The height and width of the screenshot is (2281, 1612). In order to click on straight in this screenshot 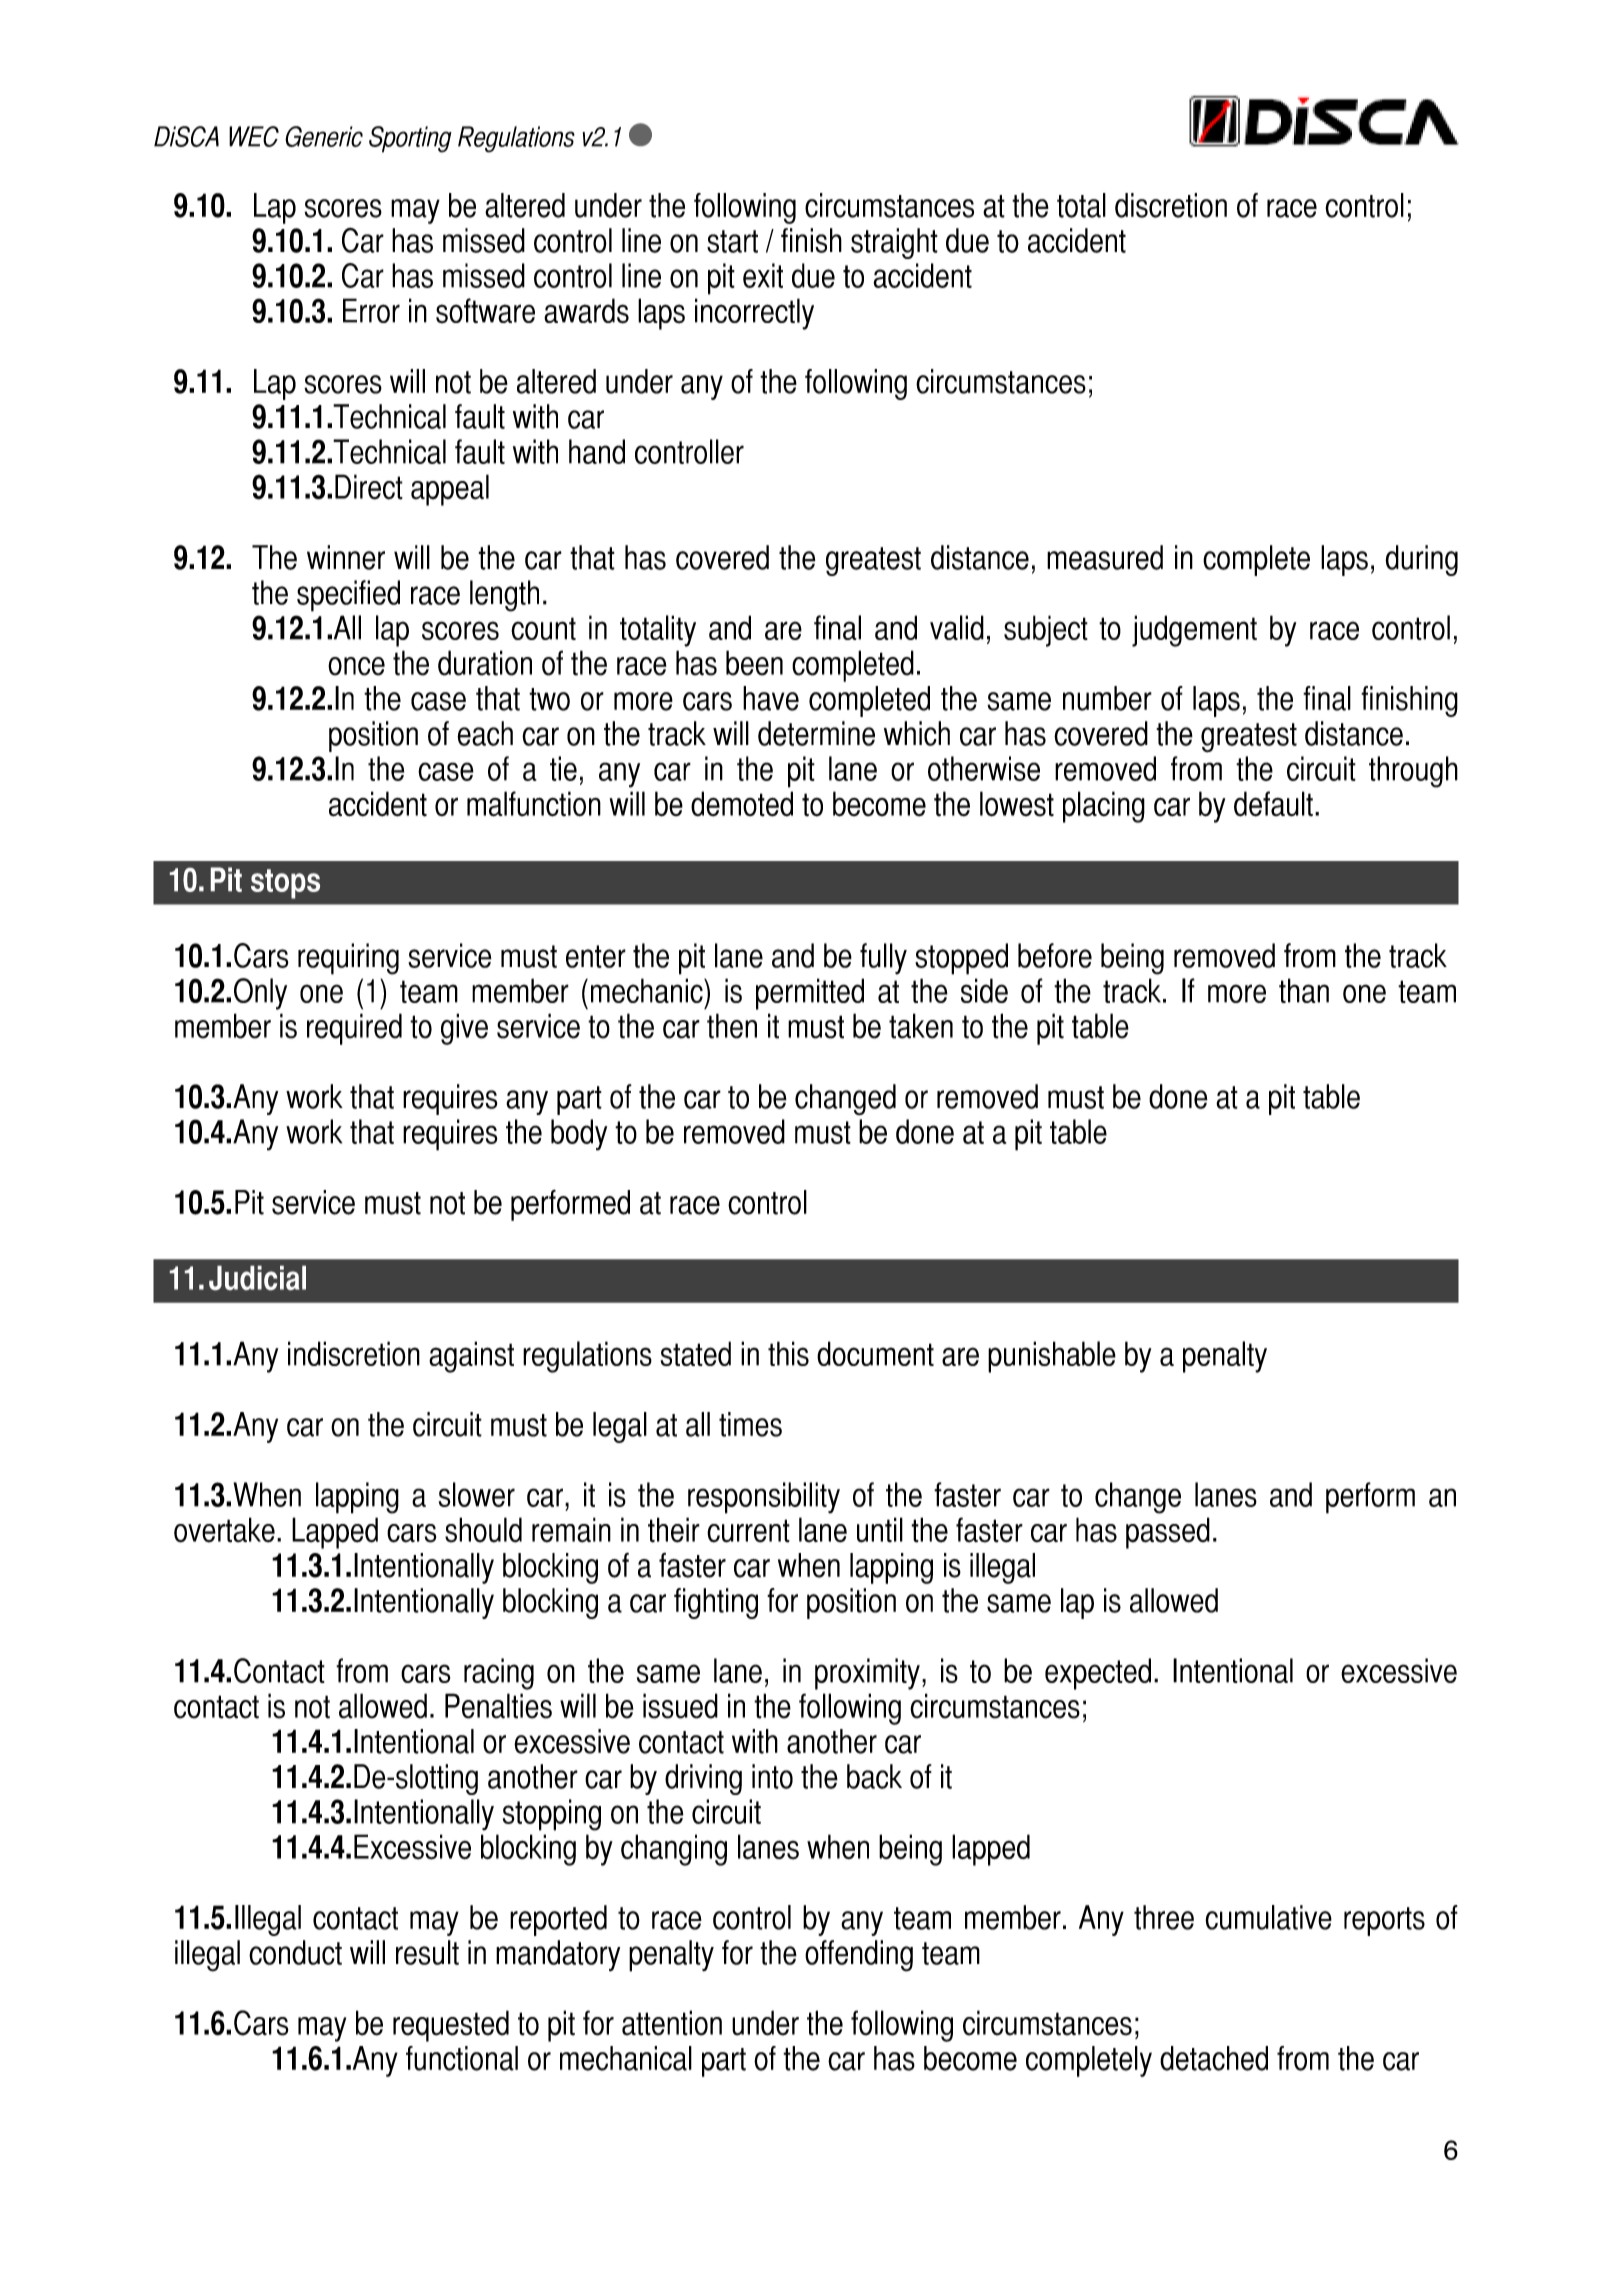, I will do `click(894, 243)`.
